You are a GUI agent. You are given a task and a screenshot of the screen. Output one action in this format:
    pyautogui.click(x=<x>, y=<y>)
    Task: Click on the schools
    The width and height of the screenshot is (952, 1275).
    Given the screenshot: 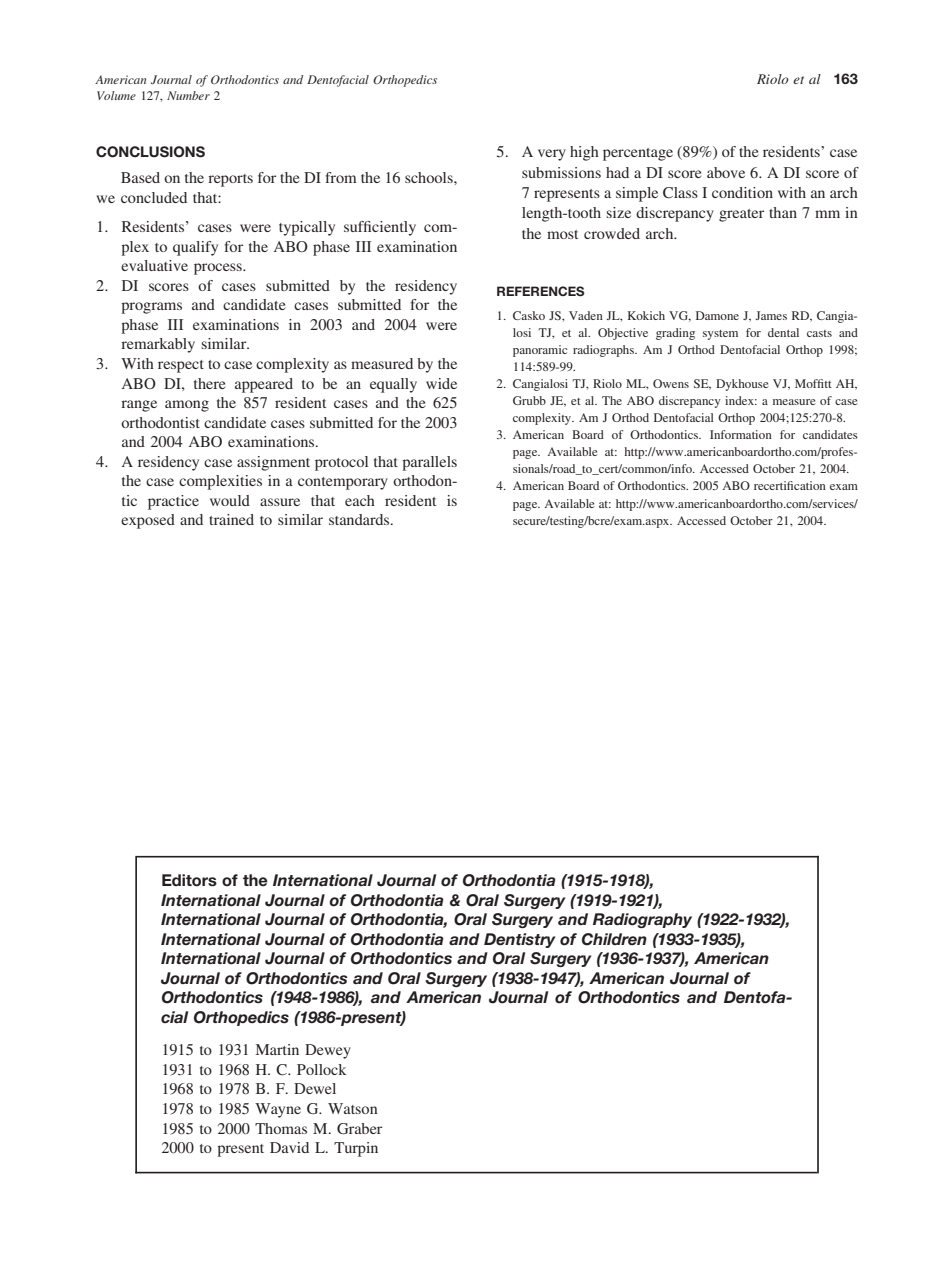 What is the action you would take?
    pyautogui.click(x=430, y=177)
